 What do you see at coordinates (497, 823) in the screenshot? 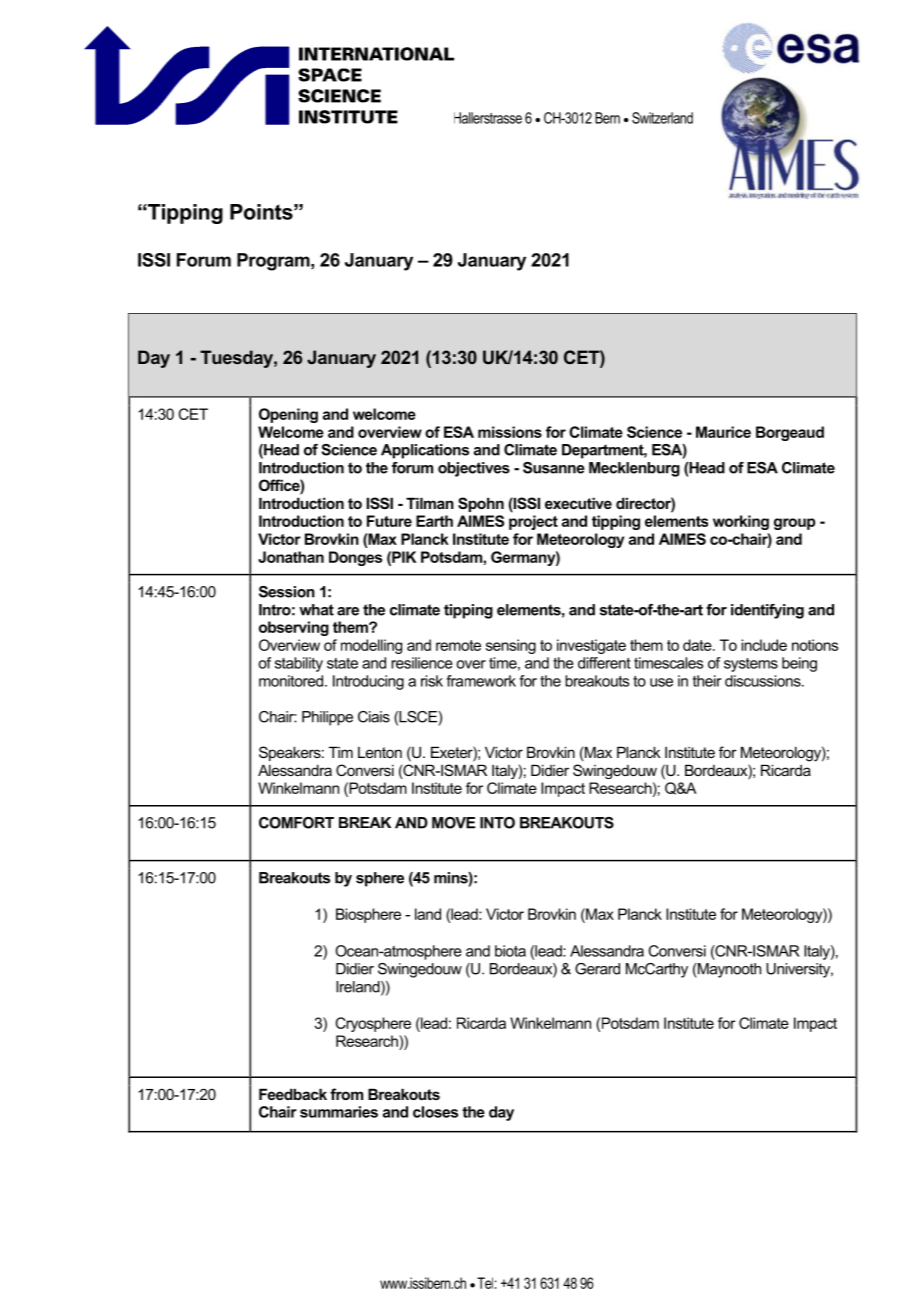
I see `INTO` at bounding box center [497, 823].
